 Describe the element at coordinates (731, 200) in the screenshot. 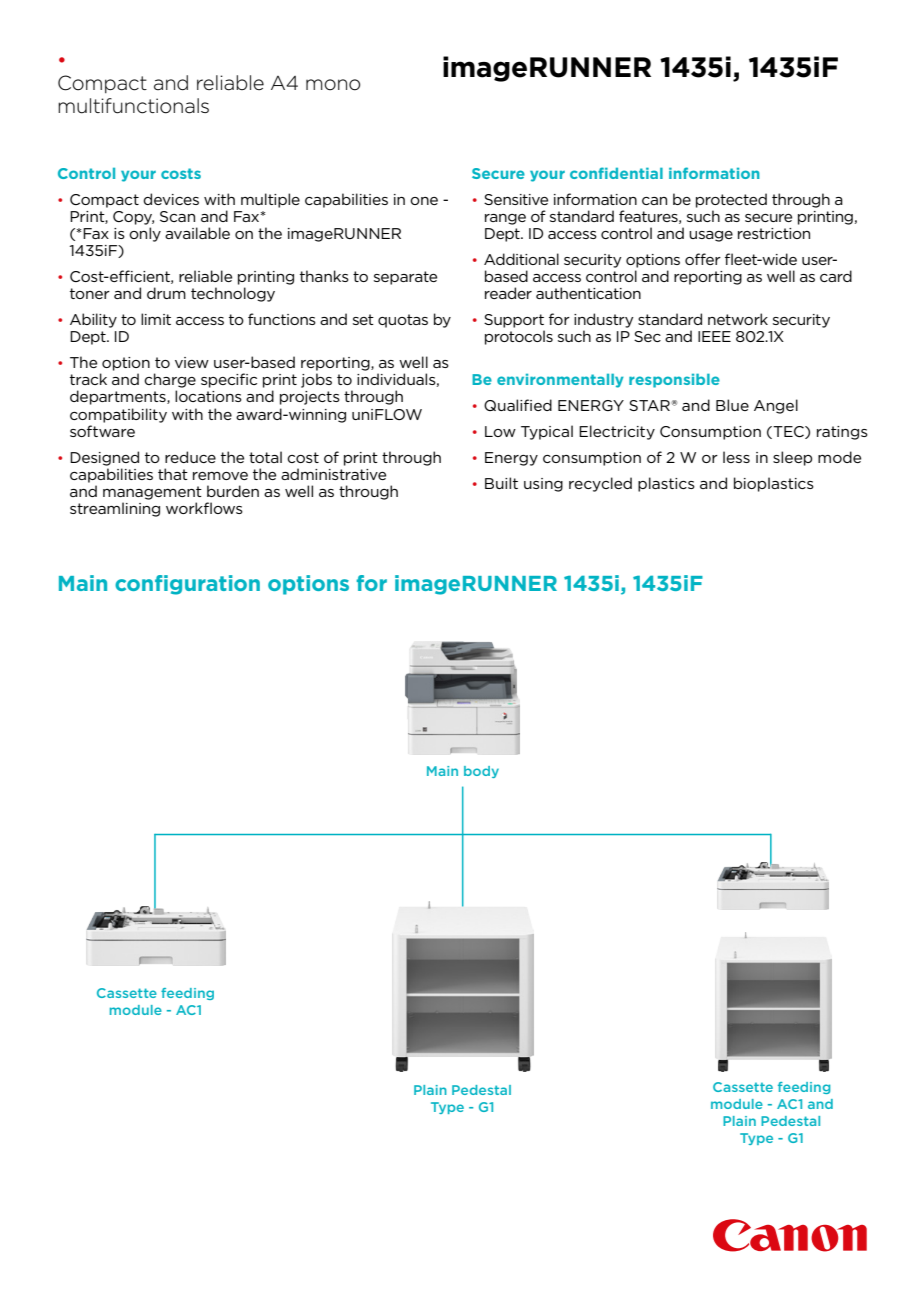

I see `protected` at that location.
